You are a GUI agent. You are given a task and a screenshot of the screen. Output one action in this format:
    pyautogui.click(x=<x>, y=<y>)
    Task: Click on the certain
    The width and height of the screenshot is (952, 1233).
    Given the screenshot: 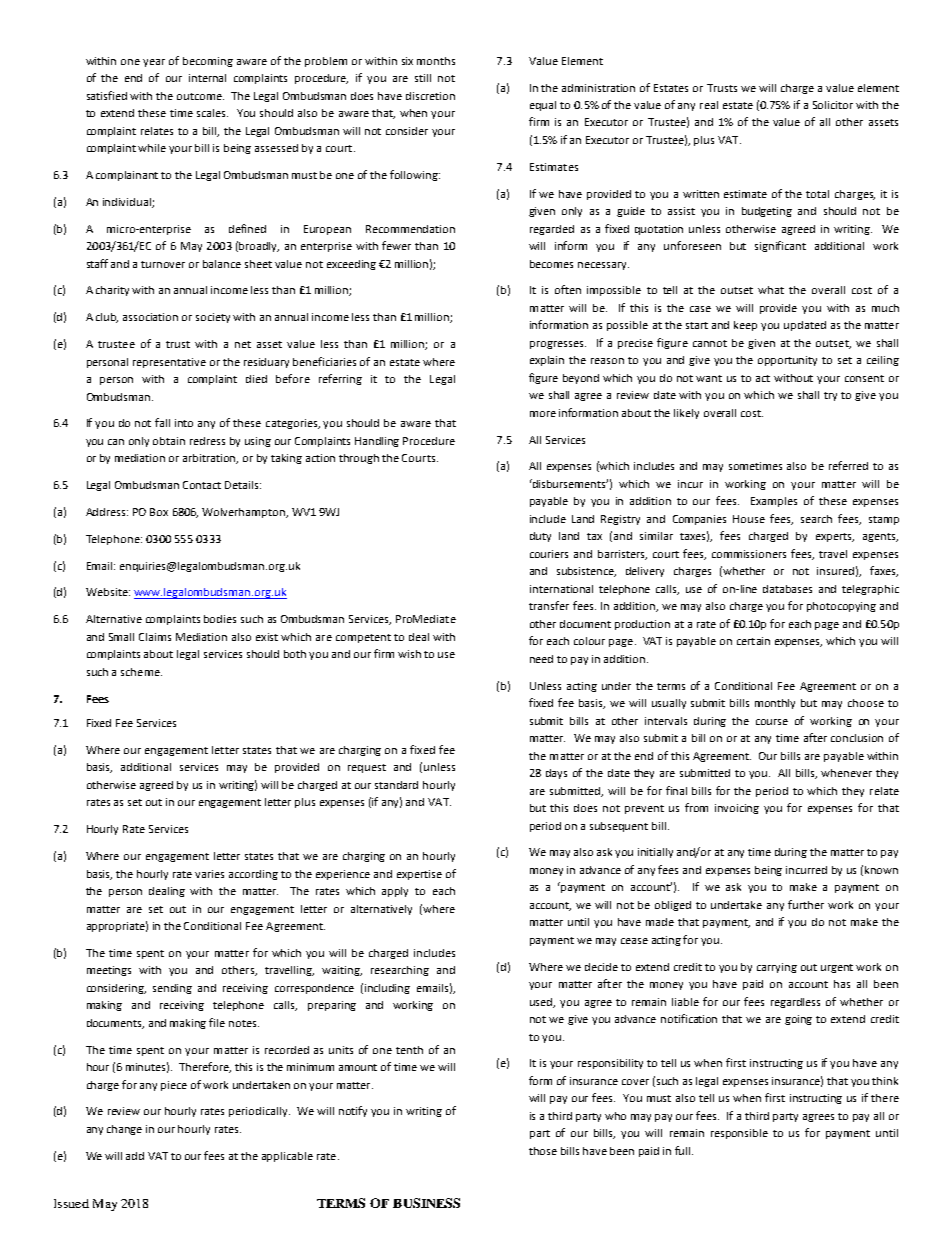 What is the action you would take?
    pyautogui.click(x=753, y=641)
